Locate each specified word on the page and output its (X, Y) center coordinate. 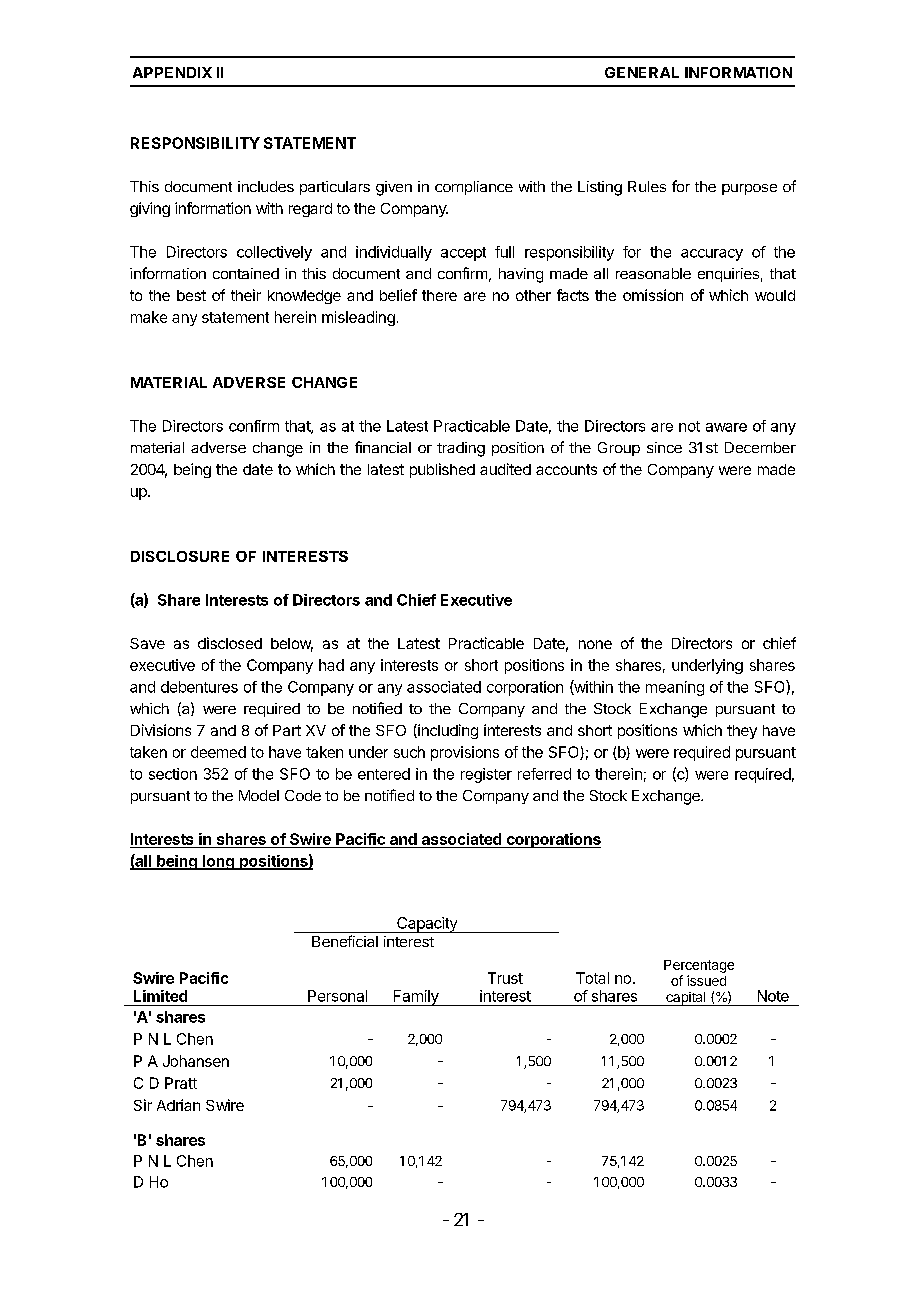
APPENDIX (172, 72)
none (595, 644)
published (442, 470)
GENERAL (642, 72)
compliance (474, 188)
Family (416, 998)
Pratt (181, 1083)
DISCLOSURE (180, 556)
